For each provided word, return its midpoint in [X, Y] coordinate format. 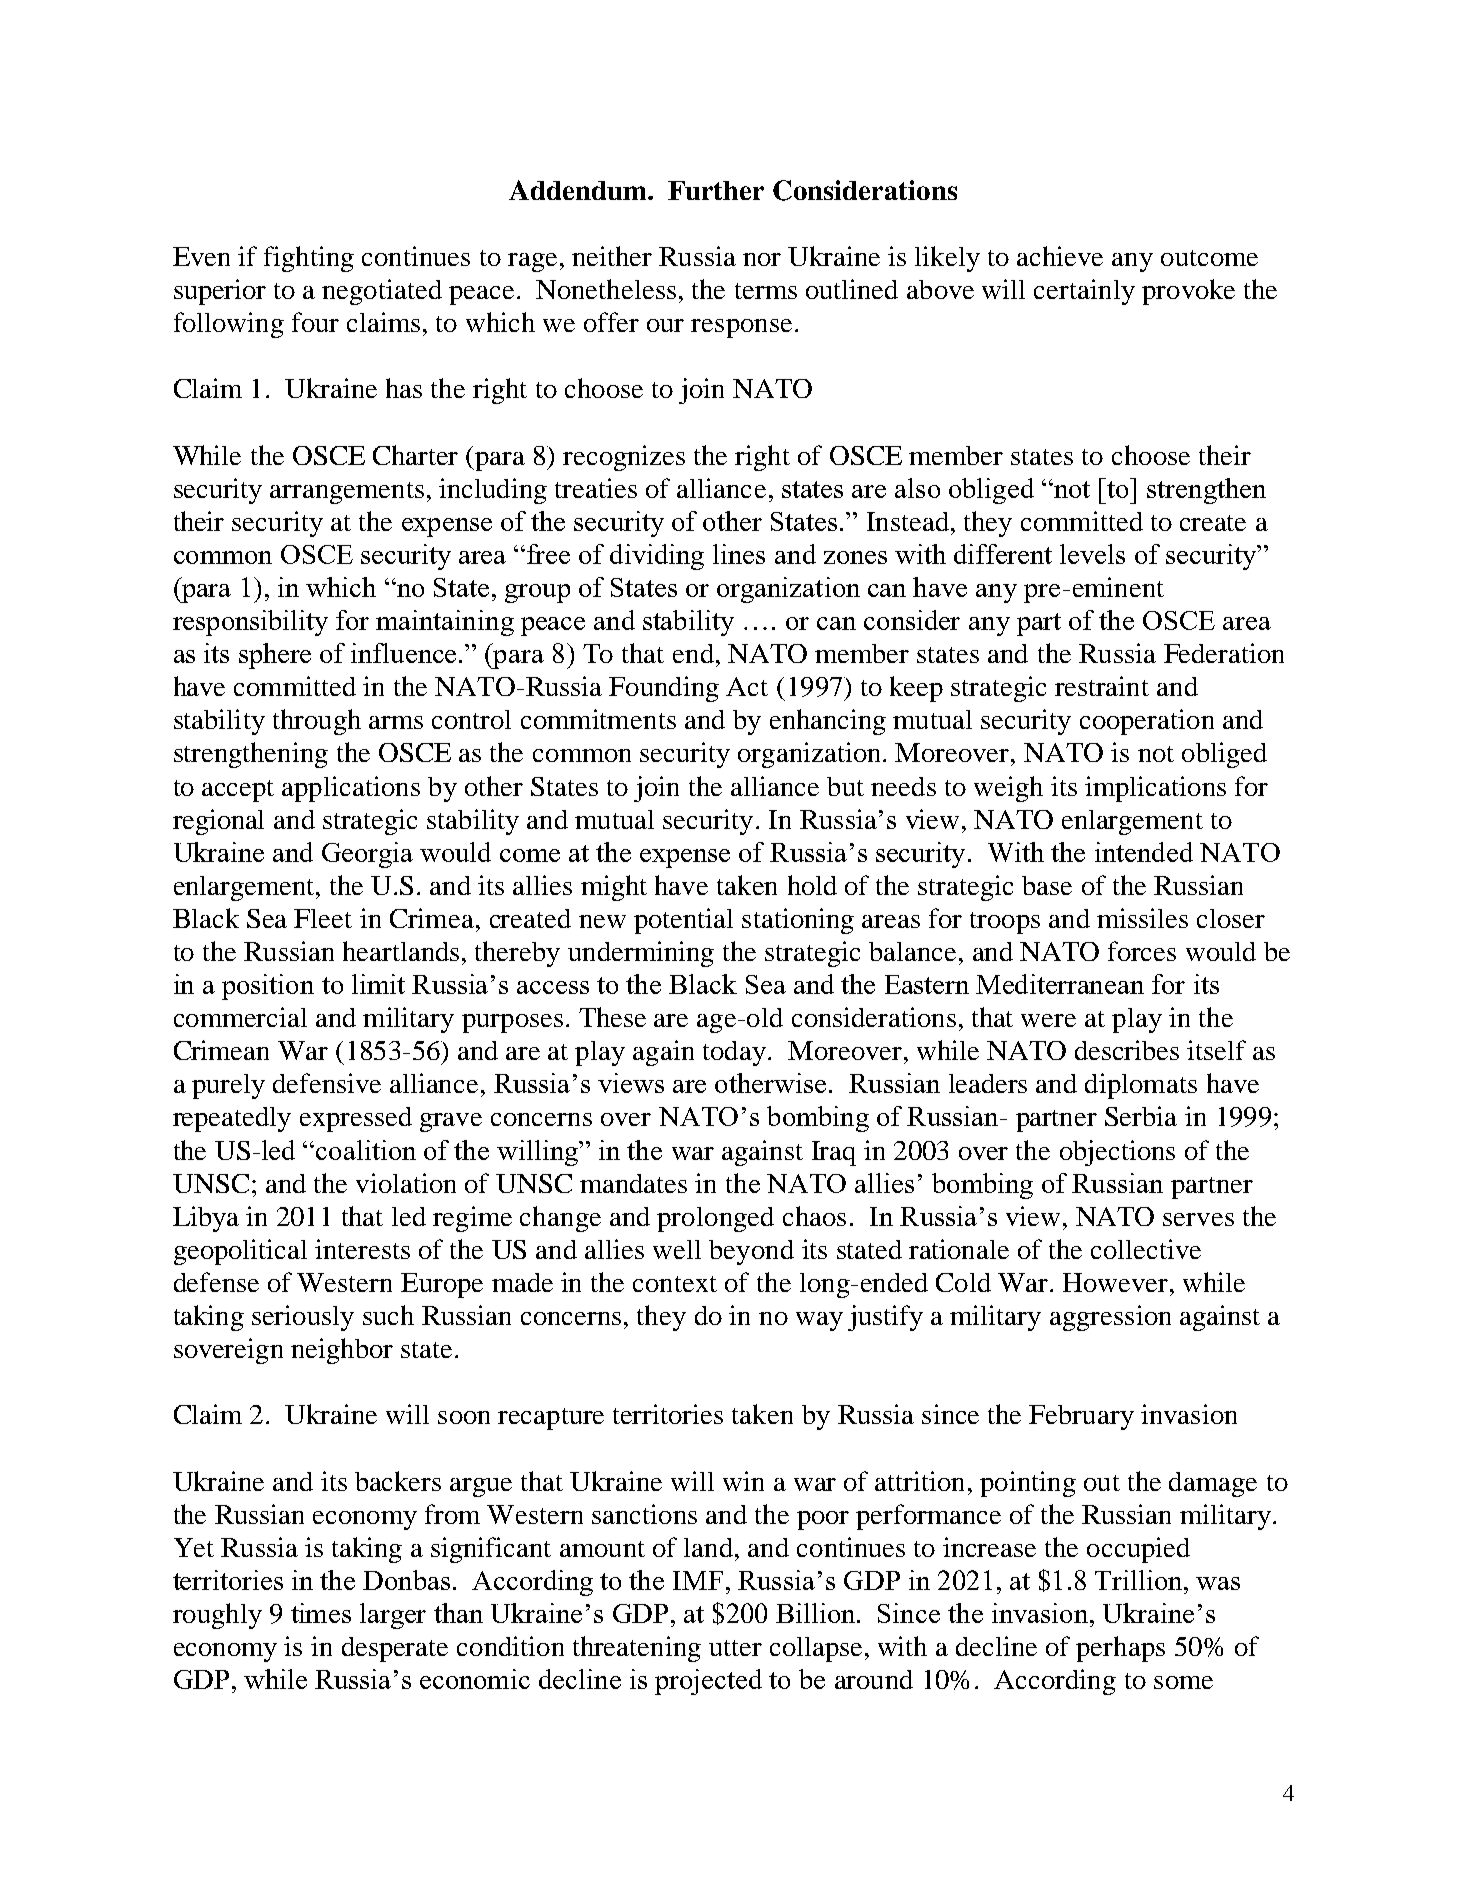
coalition [366, 1150]
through [317, 722]
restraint [1102, 686]
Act [747, 686]
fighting [309, 259]
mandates [633, 1183]
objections [1117, 1153]
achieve [1060, 256]
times [321, 1613]
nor [762, 259]
